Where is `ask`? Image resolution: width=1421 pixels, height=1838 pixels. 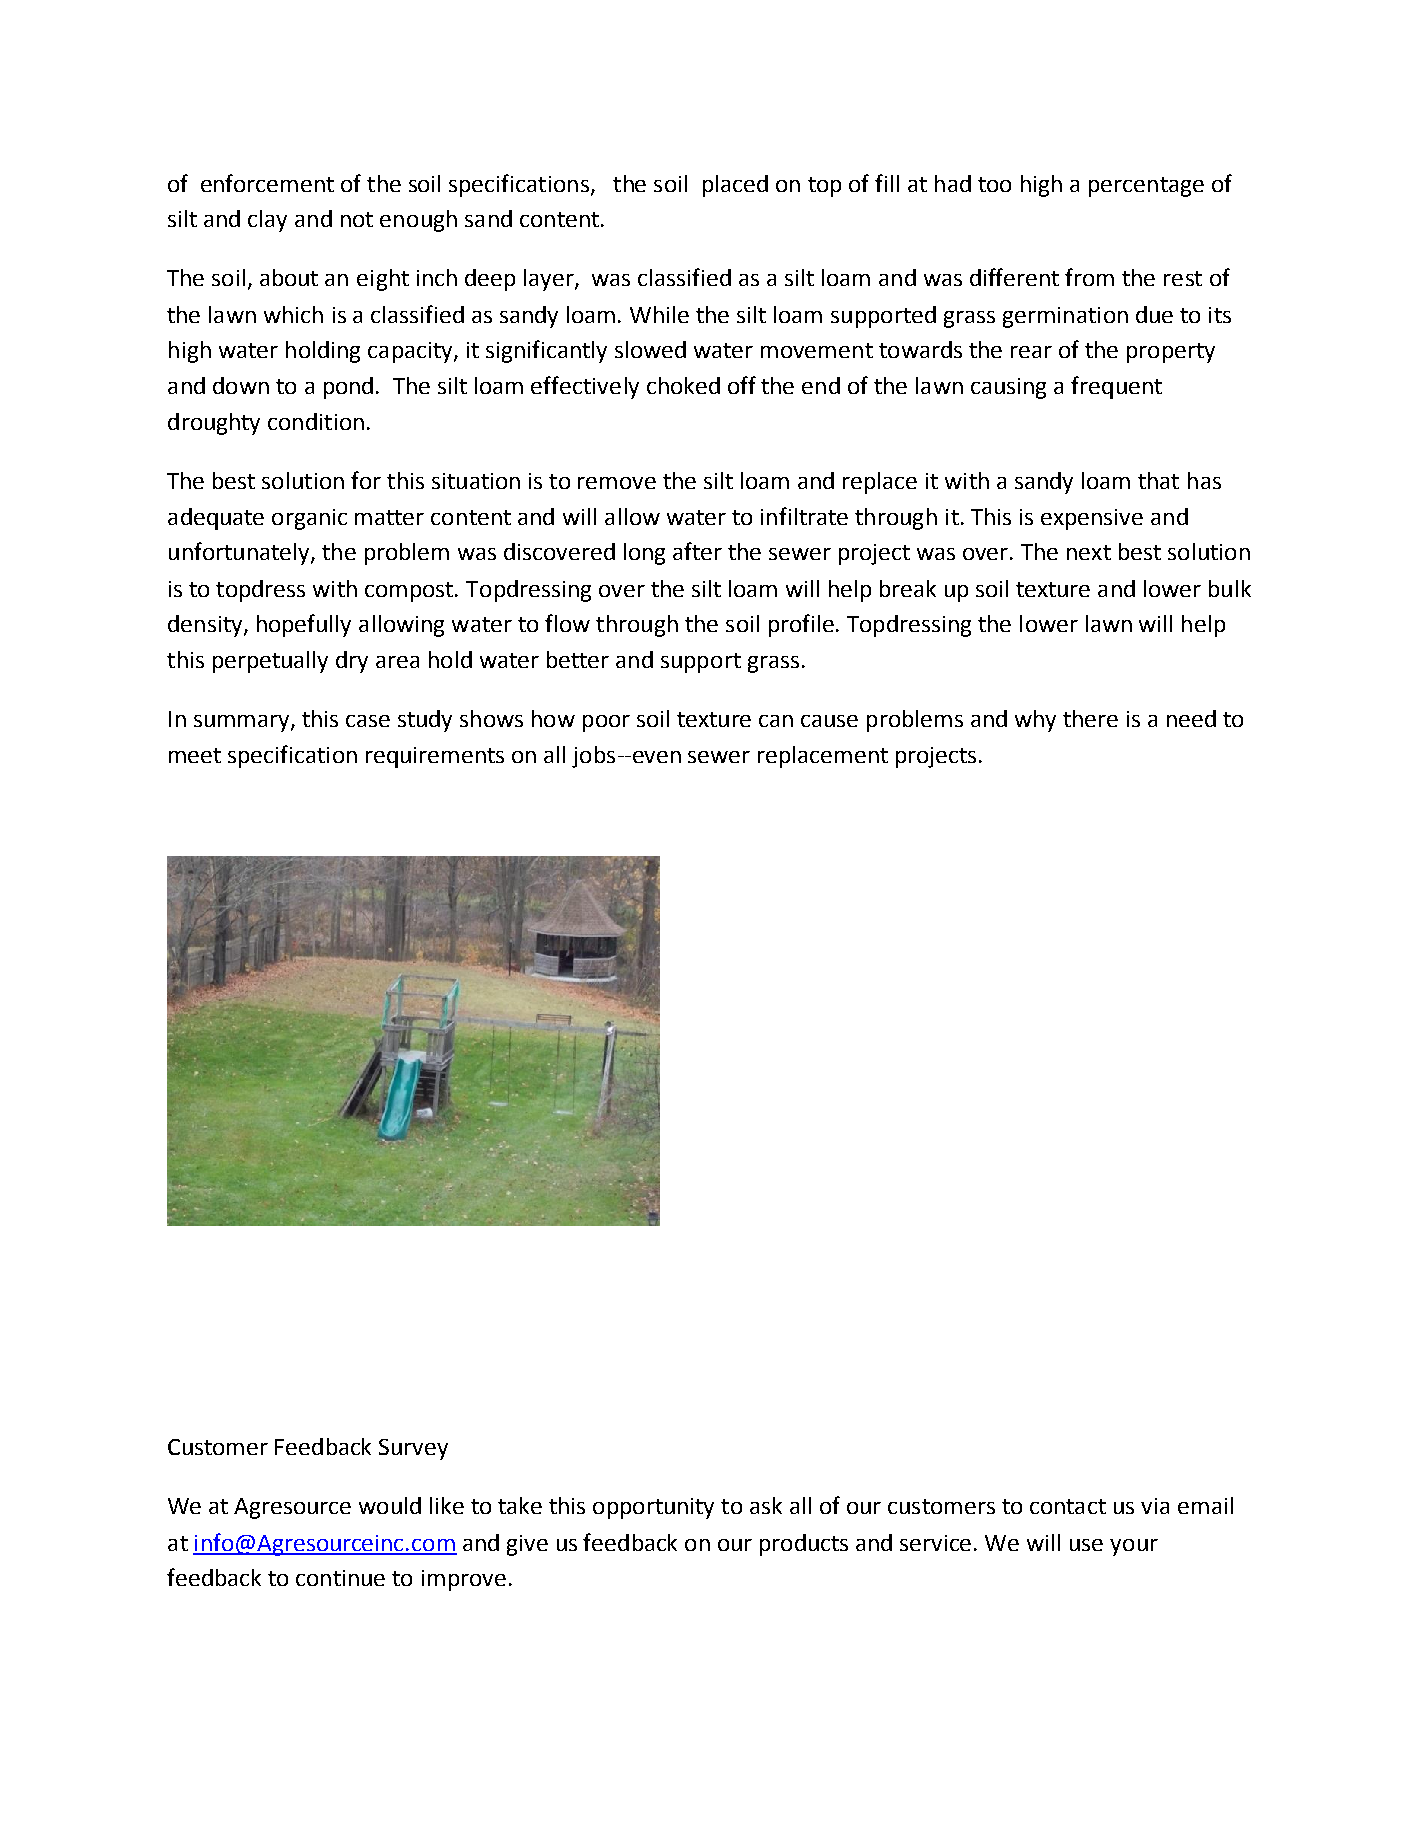 ask is located at coordinates (766, 1505).
